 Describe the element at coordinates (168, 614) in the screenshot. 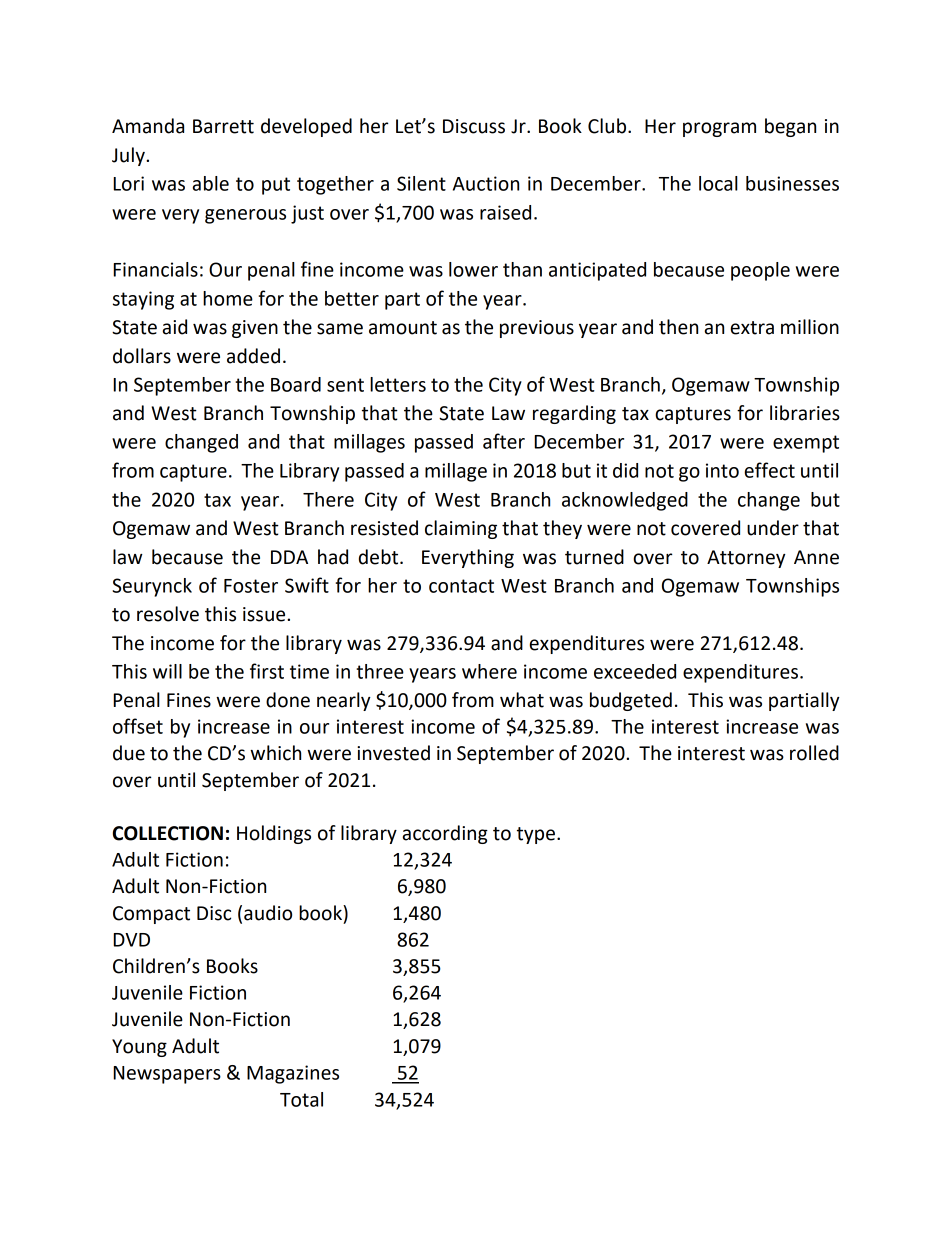

I see `resolve` at that location.
